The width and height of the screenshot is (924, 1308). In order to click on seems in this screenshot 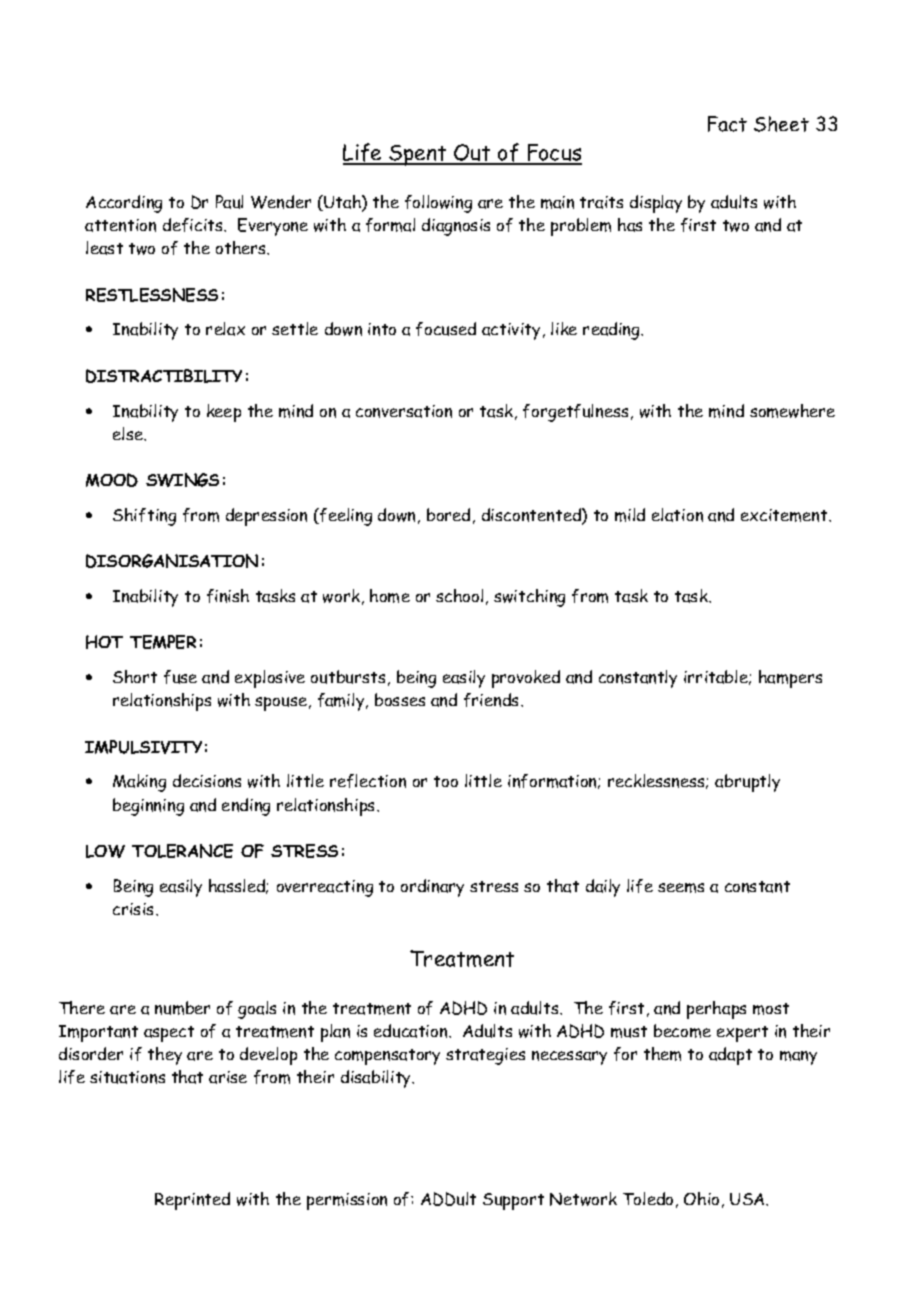, I will do `click(681, 888)`.
